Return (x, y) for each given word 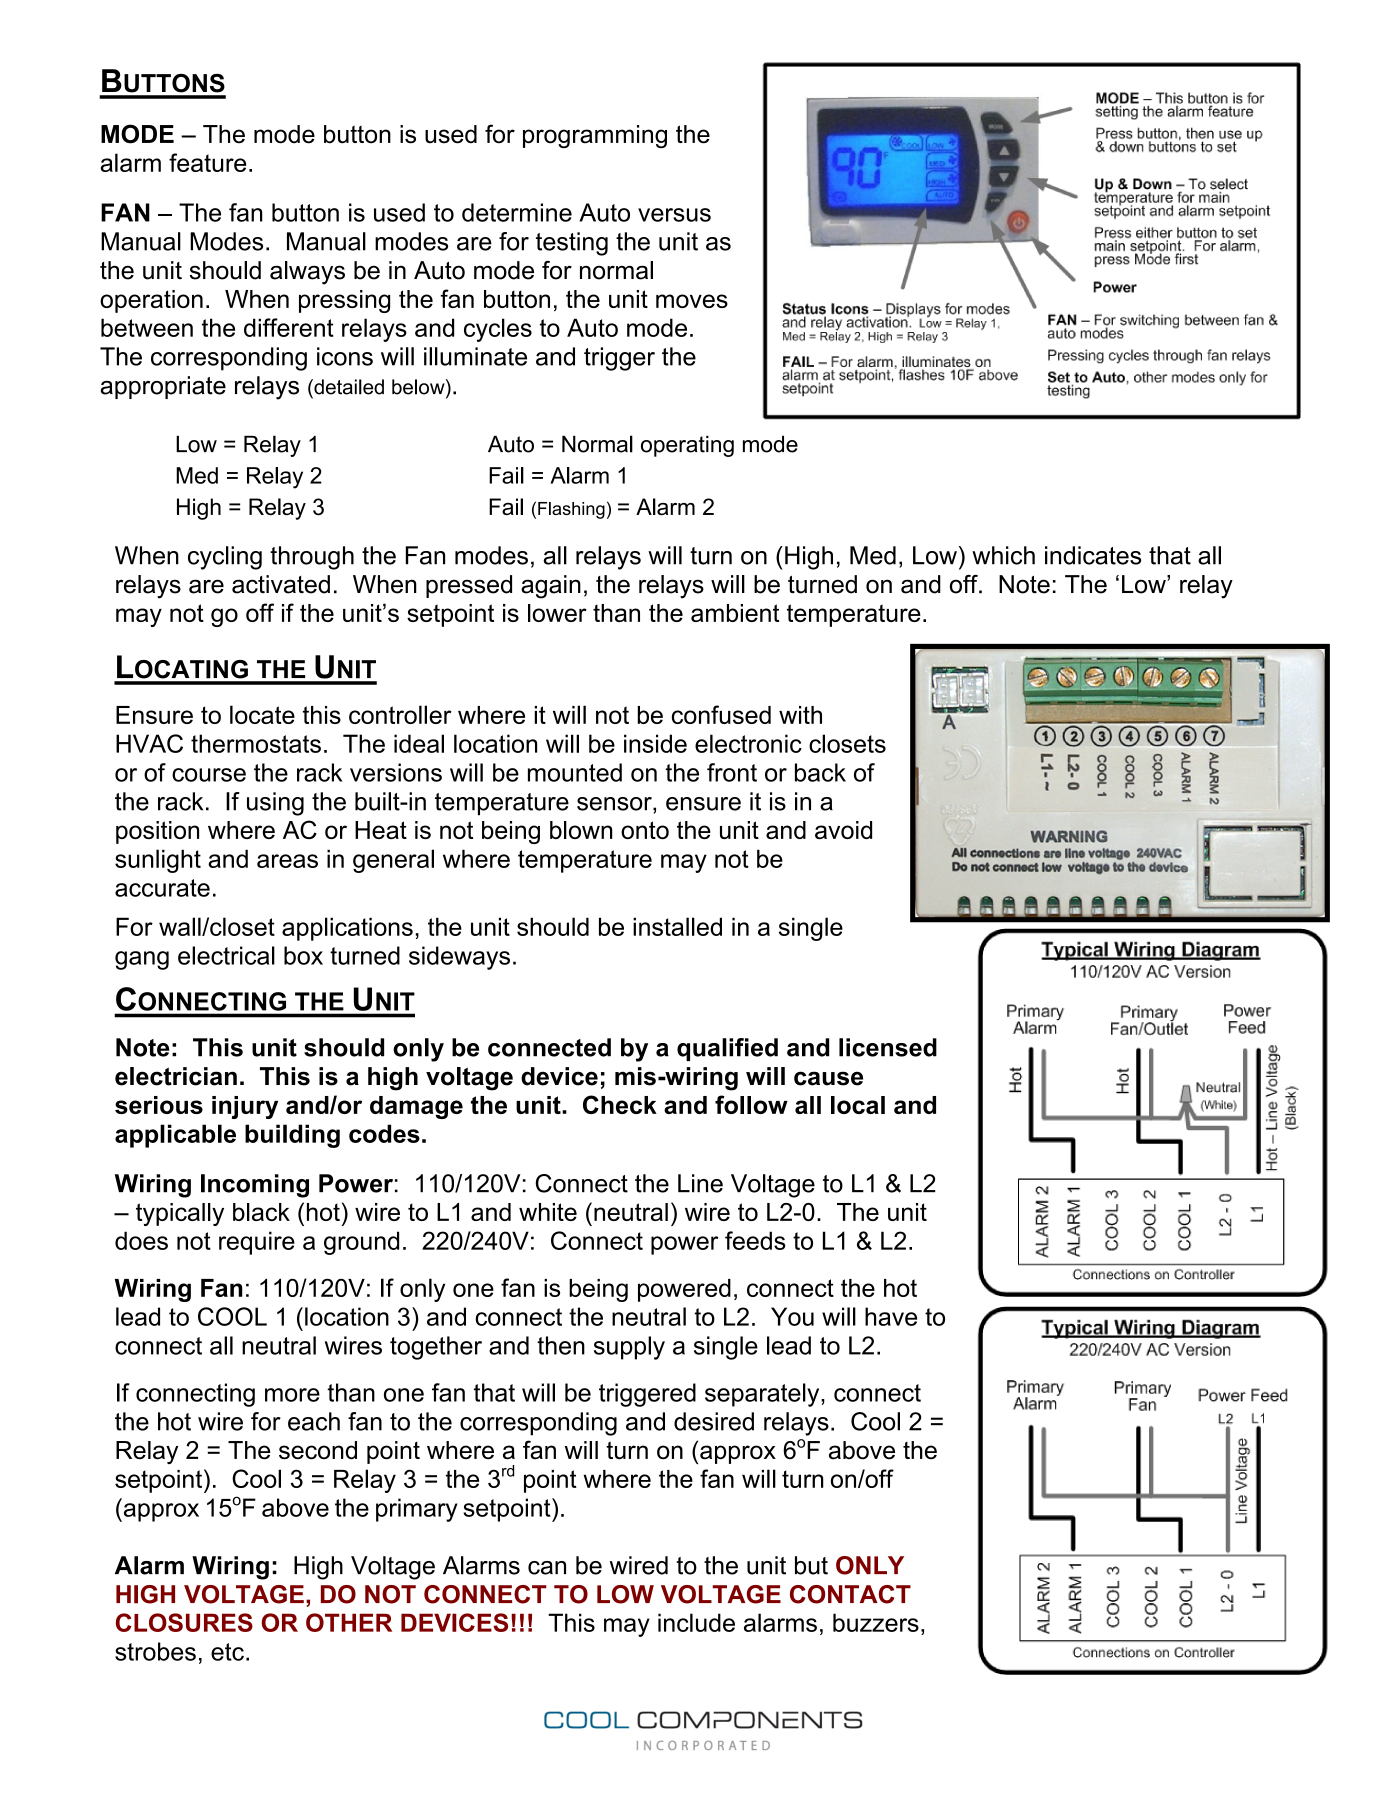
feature (207, 162)
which (1003, 555)
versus (674, 215)
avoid (843, 830)
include (696, 1622)
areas (287, 861)
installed (677, 926)
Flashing (571, 510)
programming (595, 136)
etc (227, 1652)
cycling (225, 558)
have (891, 1316)
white (548, 1212)
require (257, 1243)
